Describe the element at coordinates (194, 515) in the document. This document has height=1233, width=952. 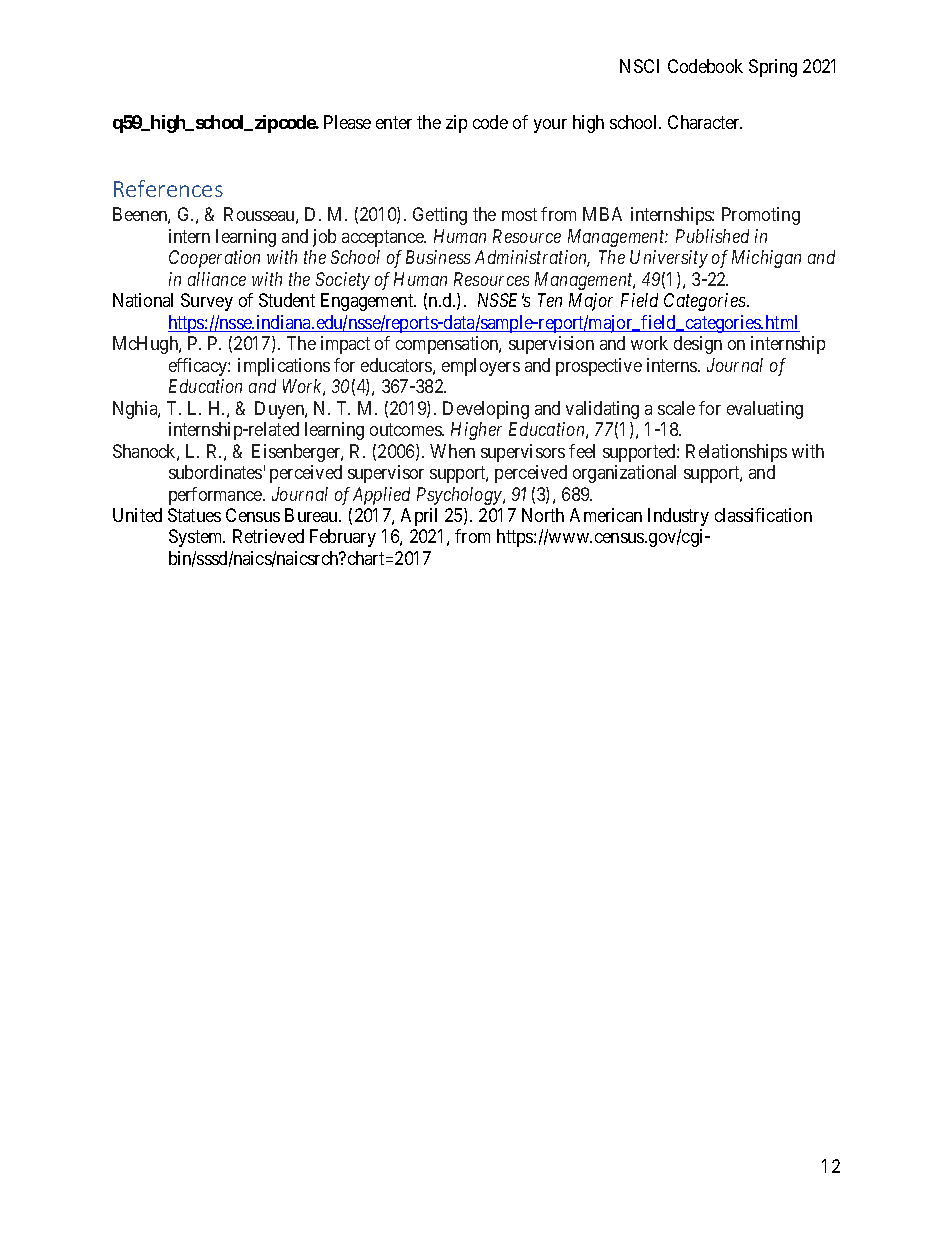
I see `Statues` at that location.
